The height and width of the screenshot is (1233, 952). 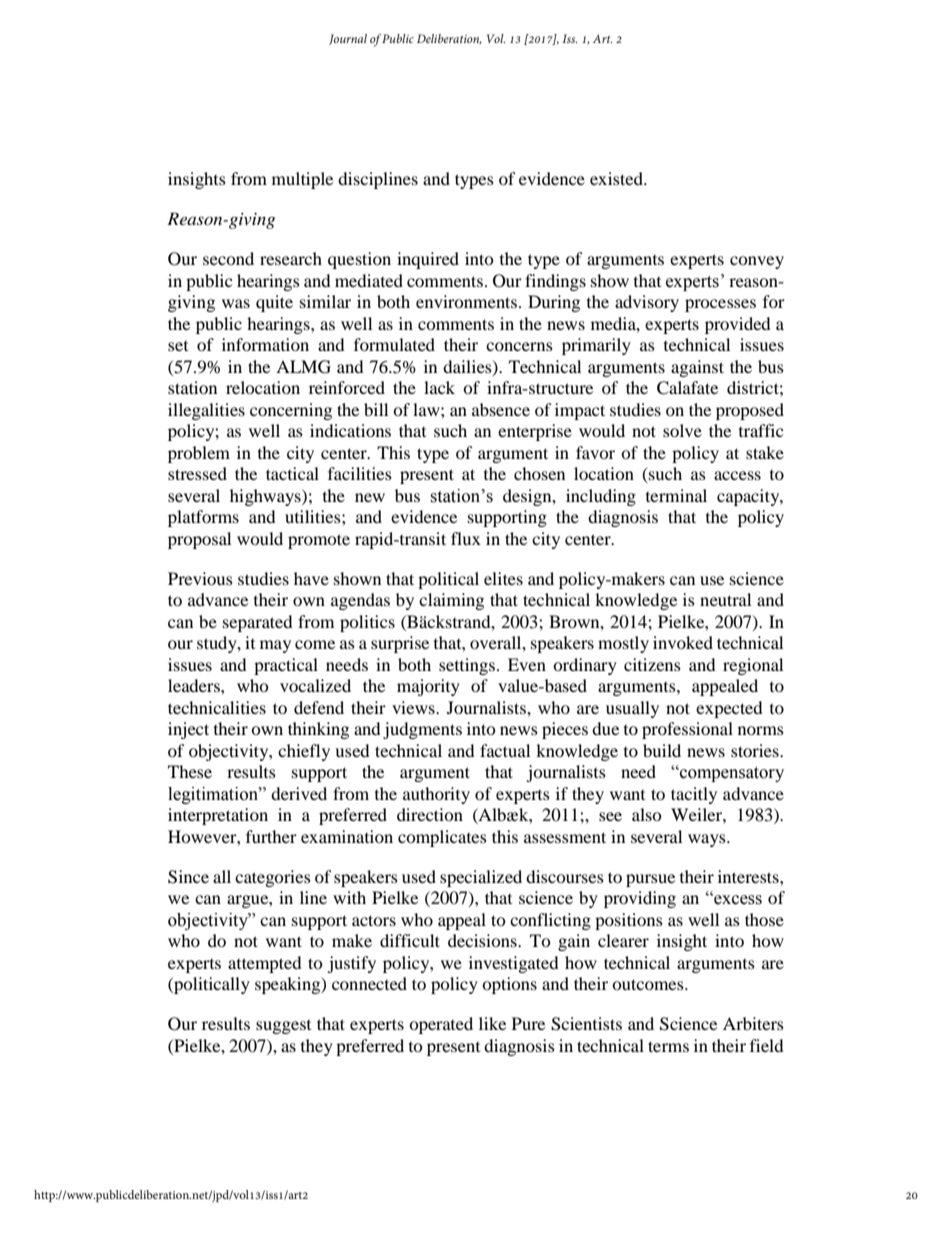 What do you see at coordinates (466, 538) in the screenshot?
I see `flux` at bounding box center [466, 538].
